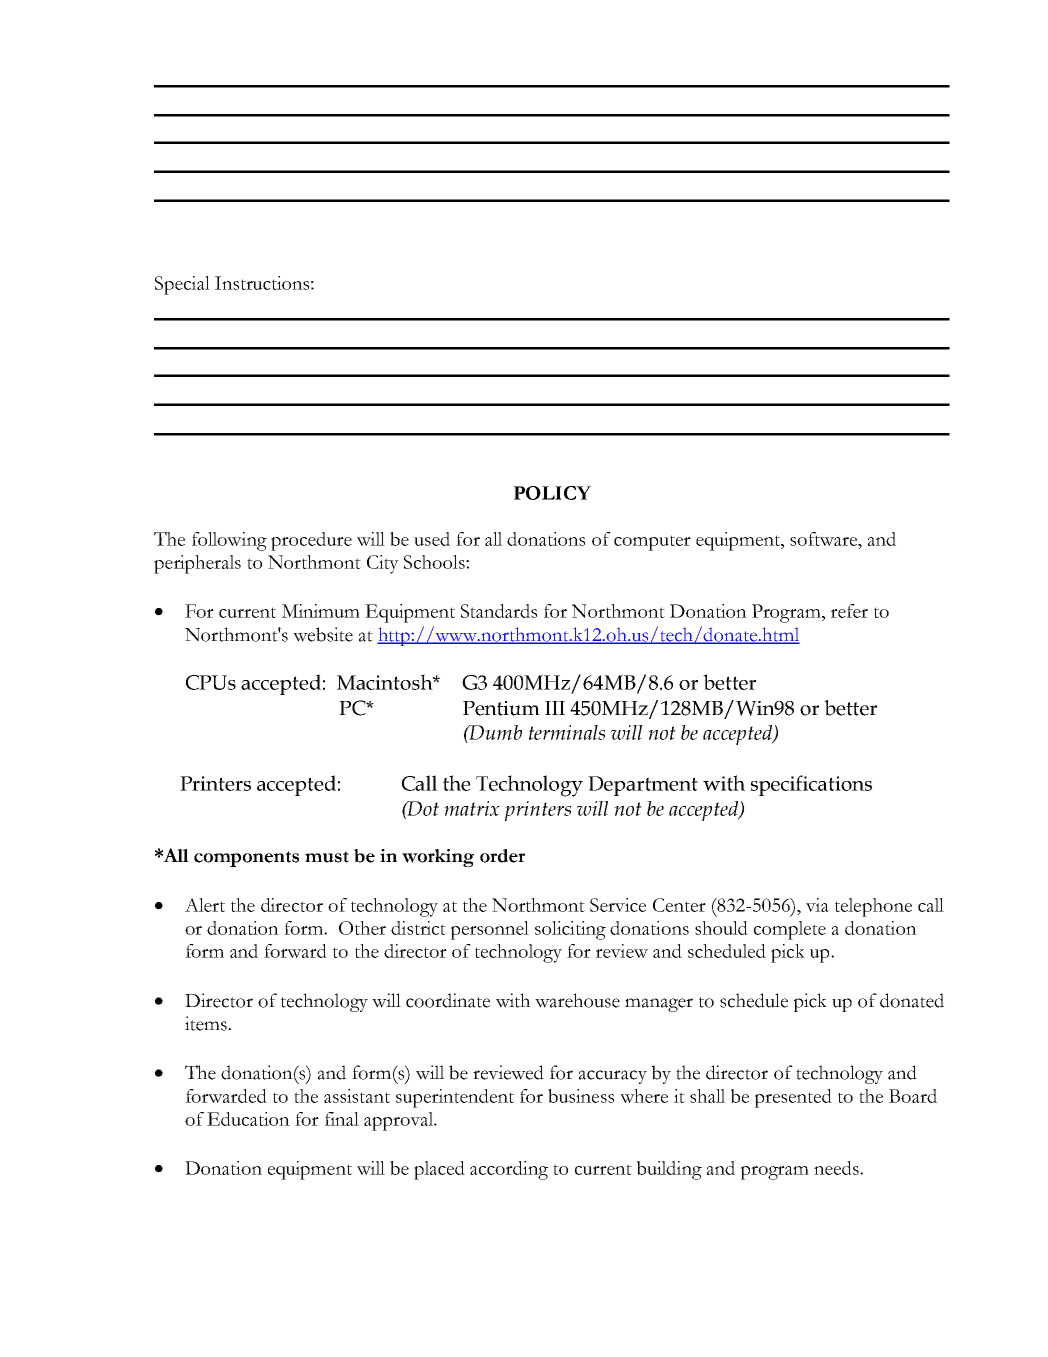 The width and height of the page is (1048, 1357). I want to click on Minimum, so click(321, 611).
